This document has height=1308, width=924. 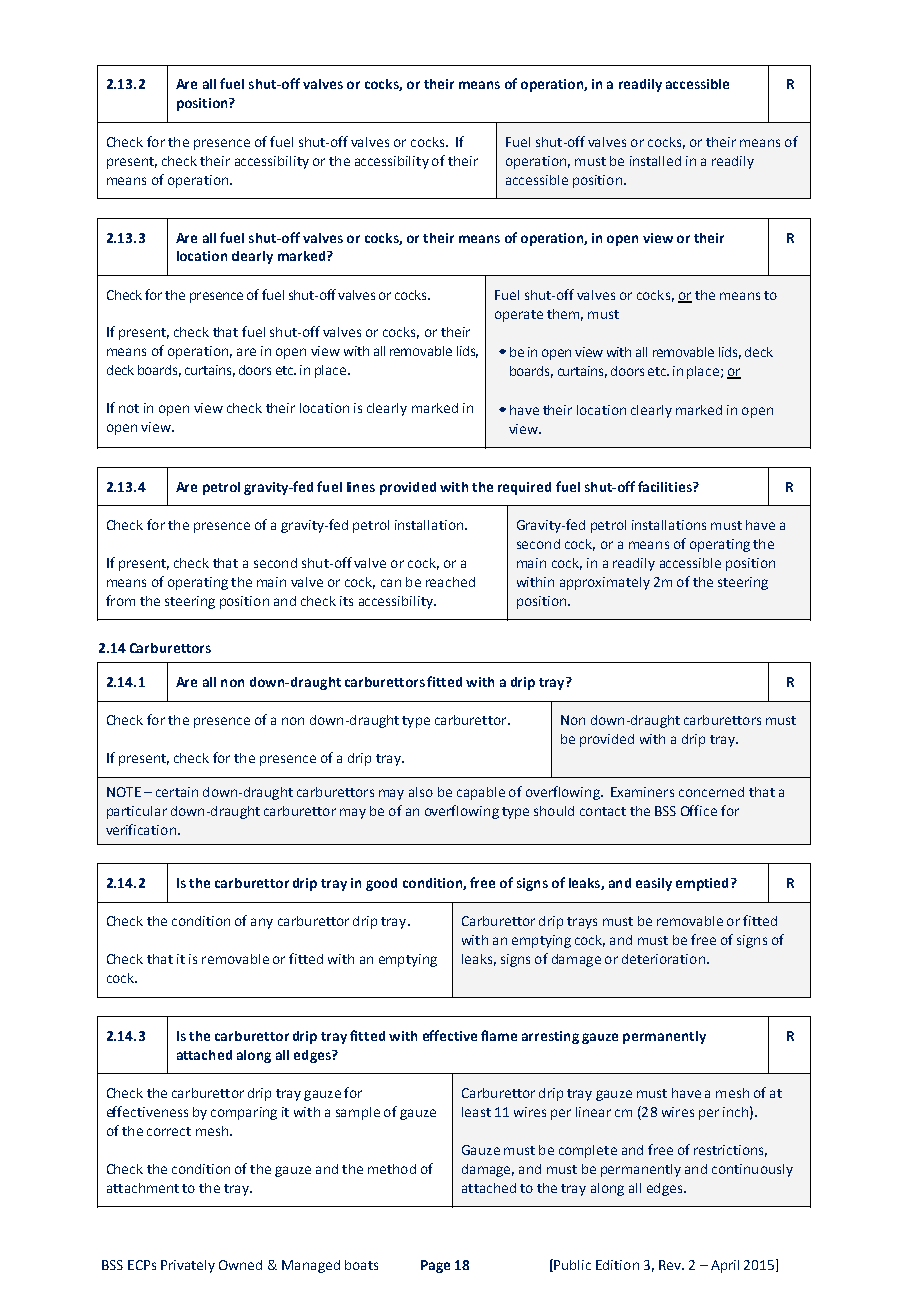 I want to click on facilities, so click(x=666, y=486).
